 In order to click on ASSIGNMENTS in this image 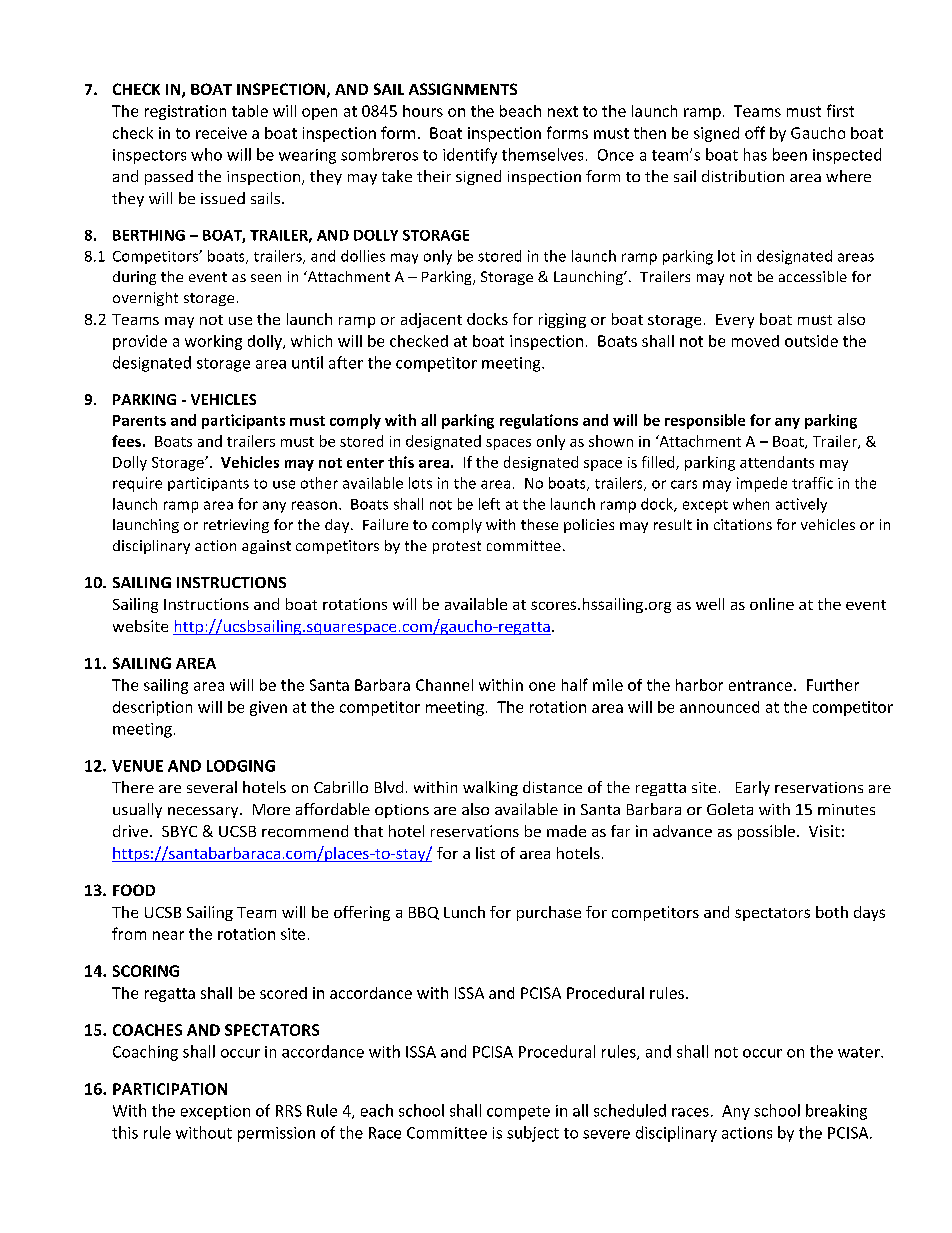, I will do `click(463, 89)`.
